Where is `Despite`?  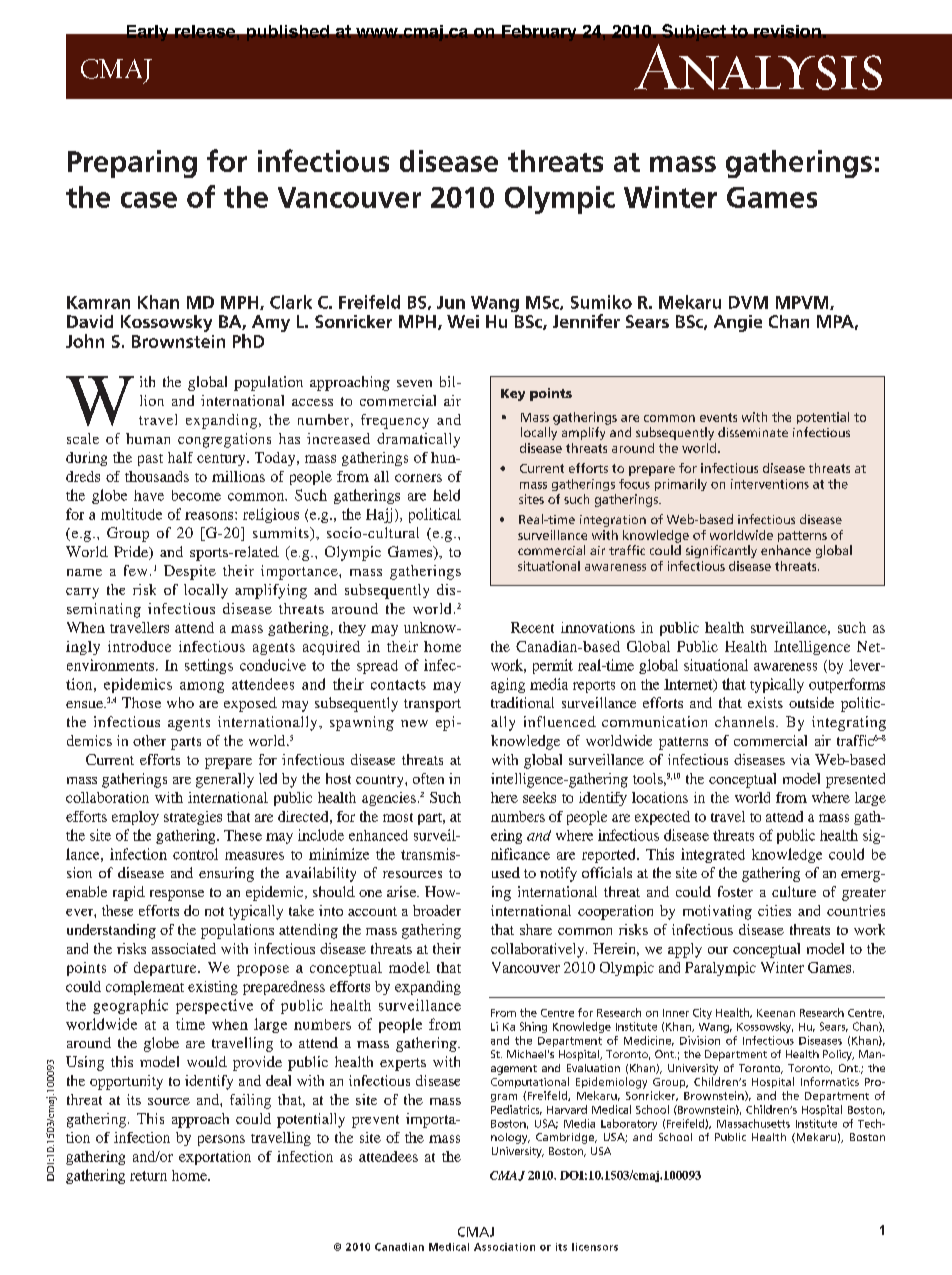
Despite is located at coordinates (190, 572).
